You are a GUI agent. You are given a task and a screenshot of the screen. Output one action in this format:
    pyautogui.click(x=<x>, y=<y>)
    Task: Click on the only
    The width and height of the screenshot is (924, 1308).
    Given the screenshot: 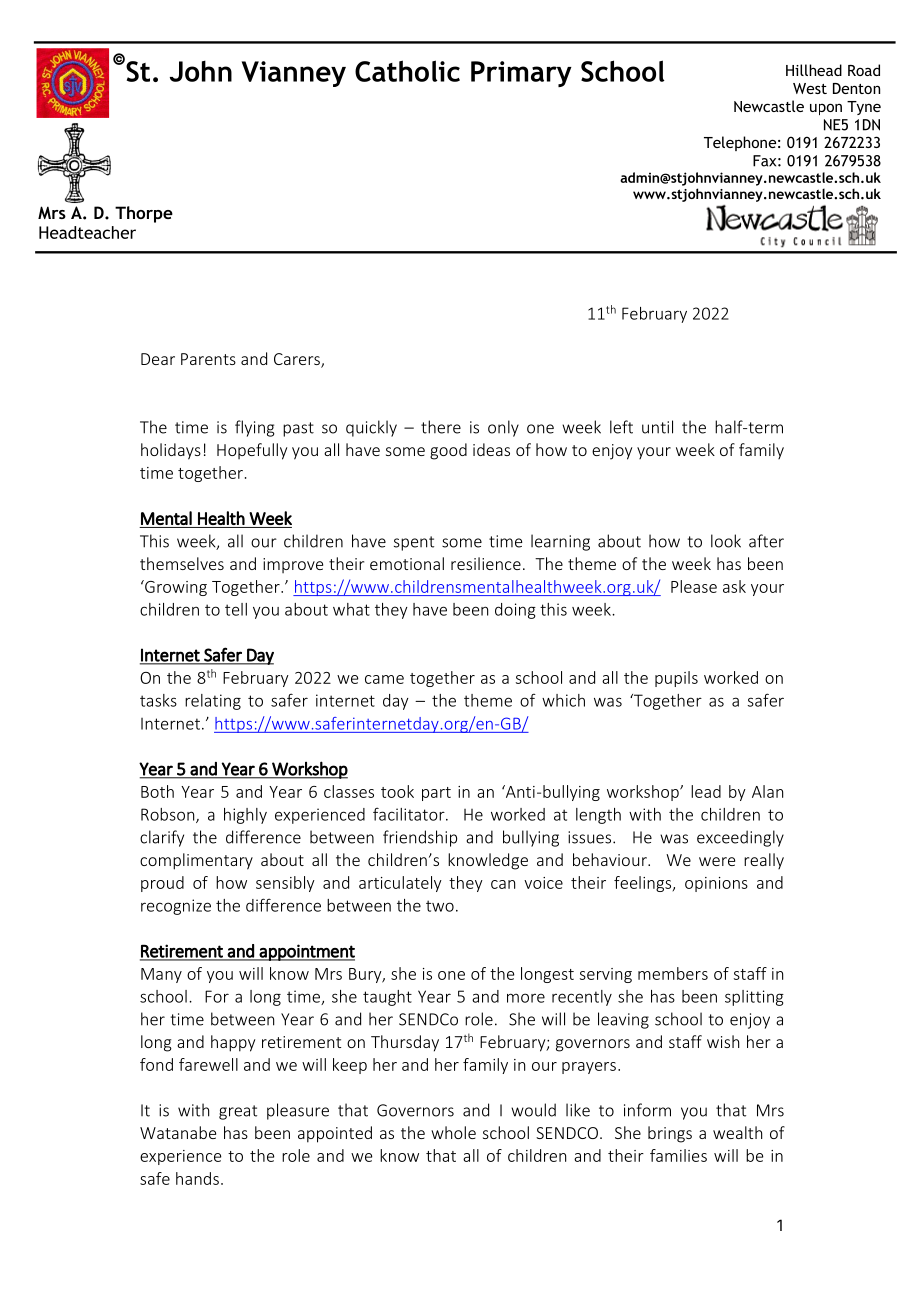 What is the action you would take?
    pyautogui.click(x=503, y=428)
